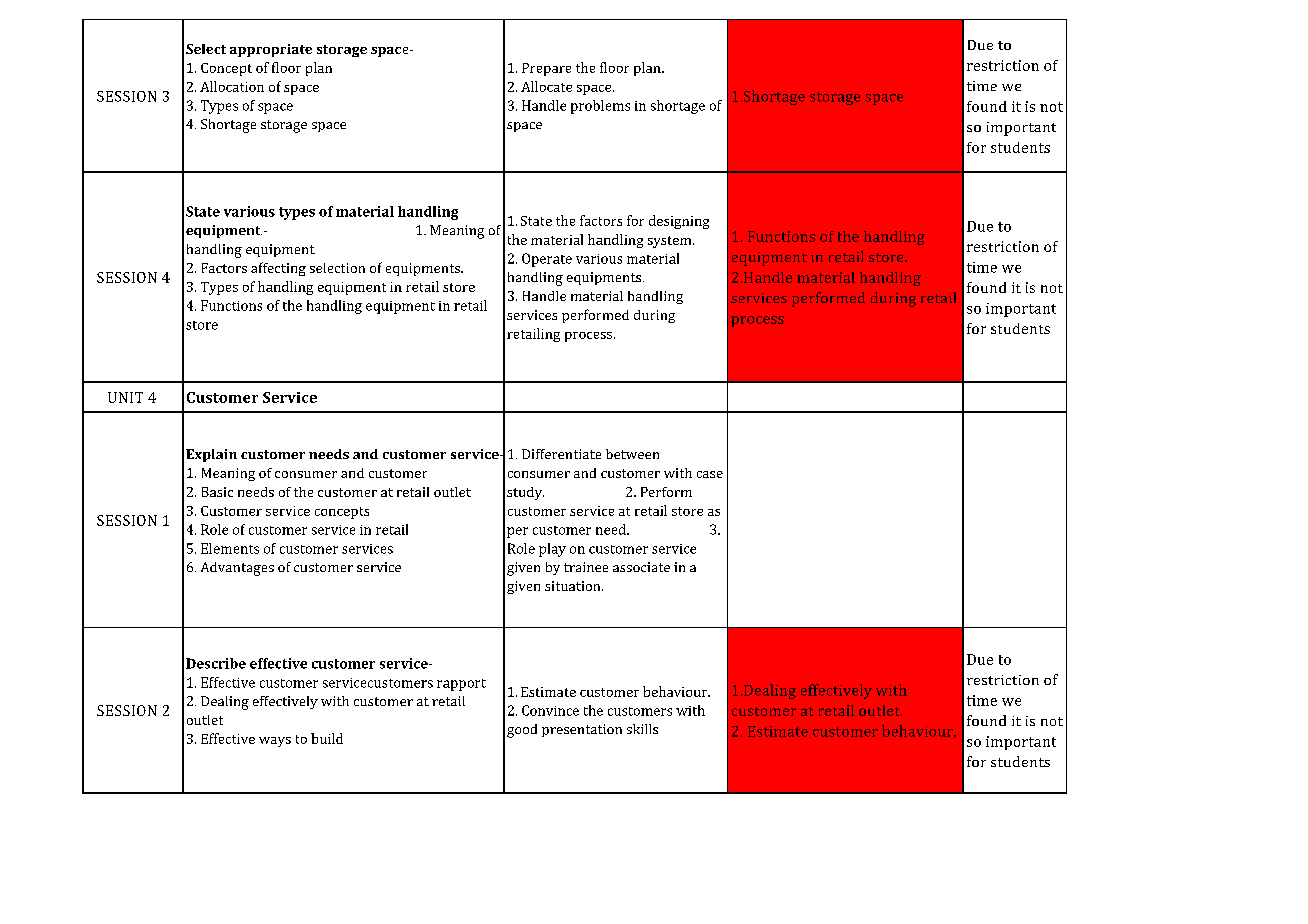  I want to click on ways, so click(275, 742).
